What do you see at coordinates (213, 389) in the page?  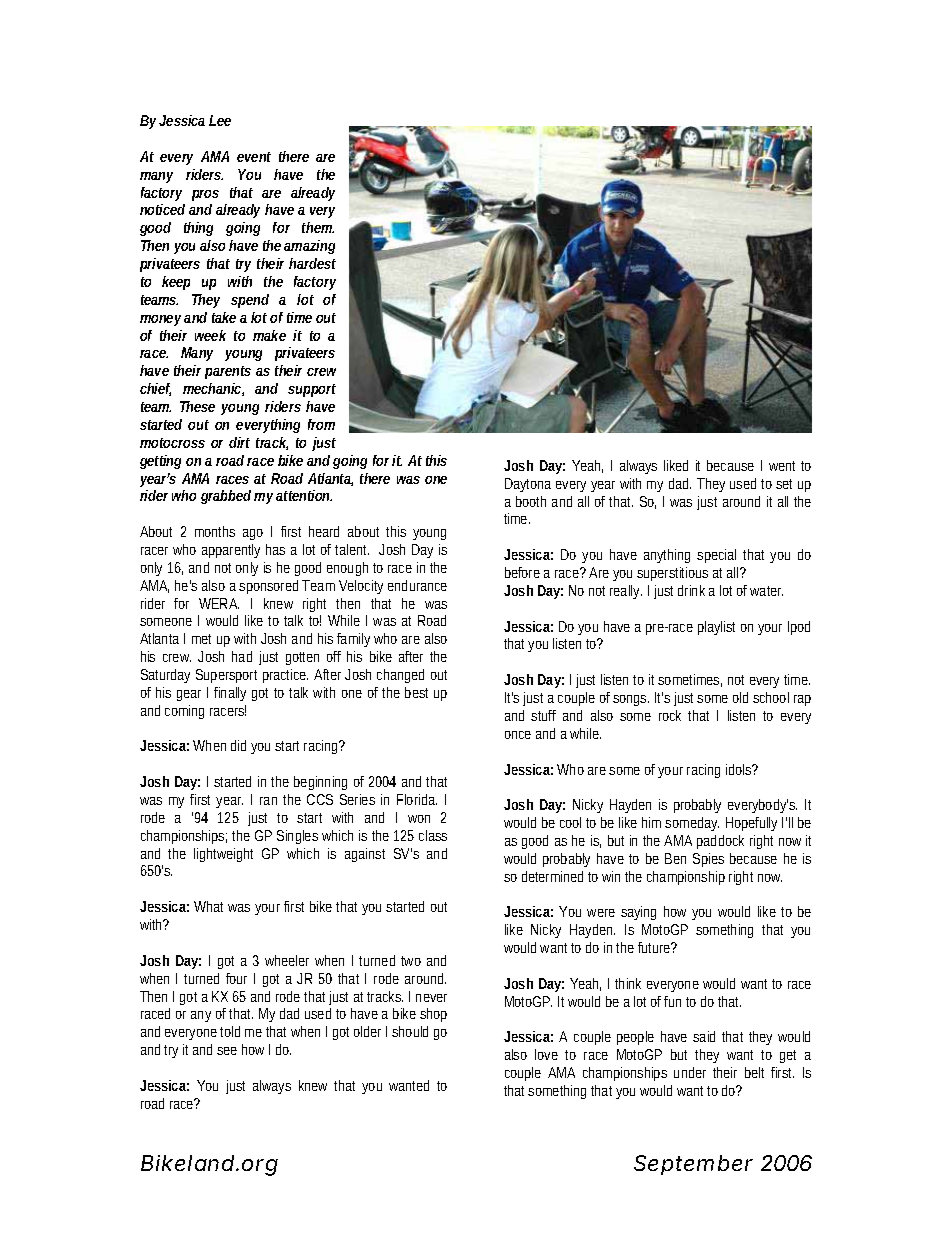 I see `mechanic` at bounding box center [213, 389].
